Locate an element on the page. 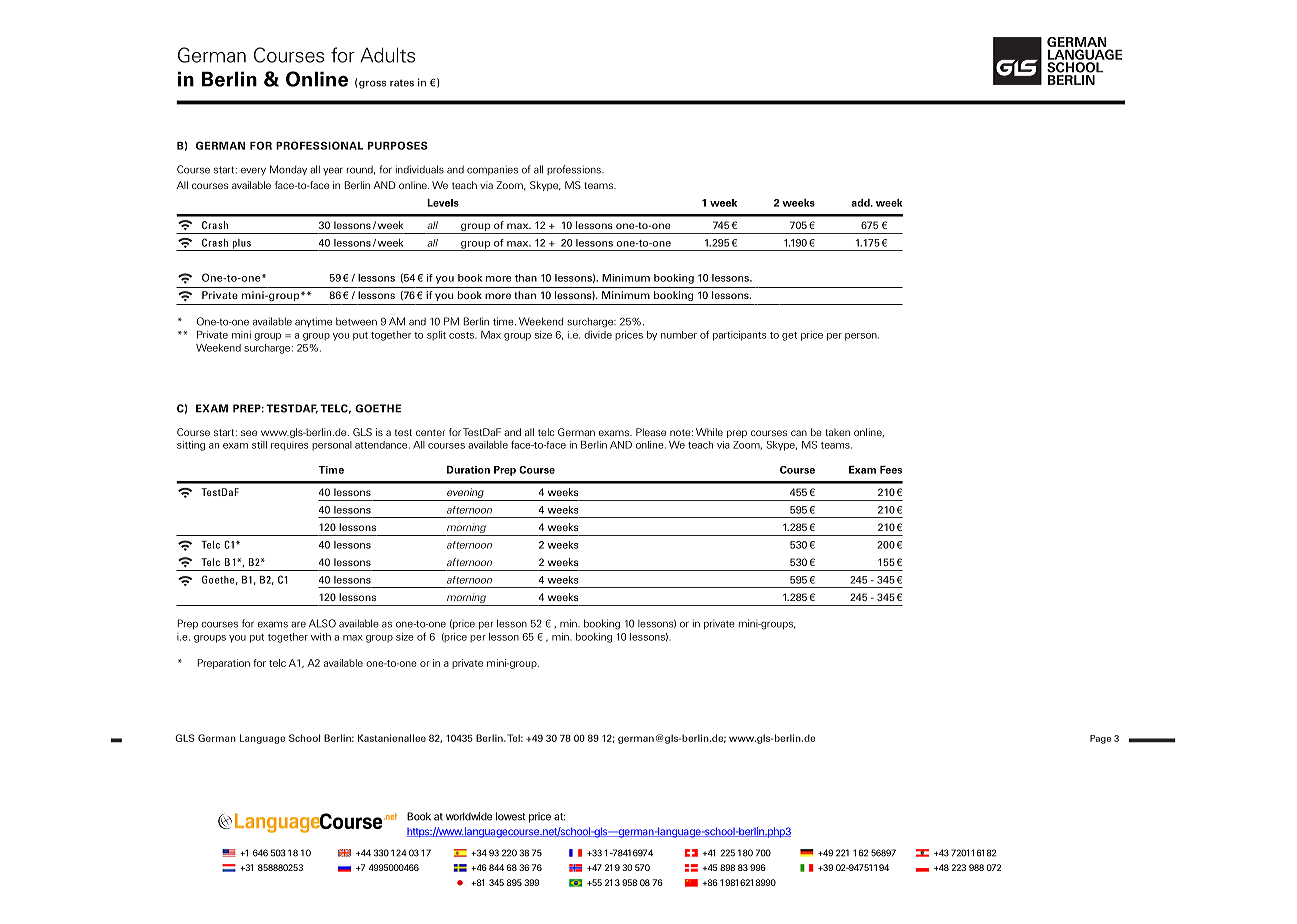 The image size is (1297, 924). between is located at coordinates (356, 321).
